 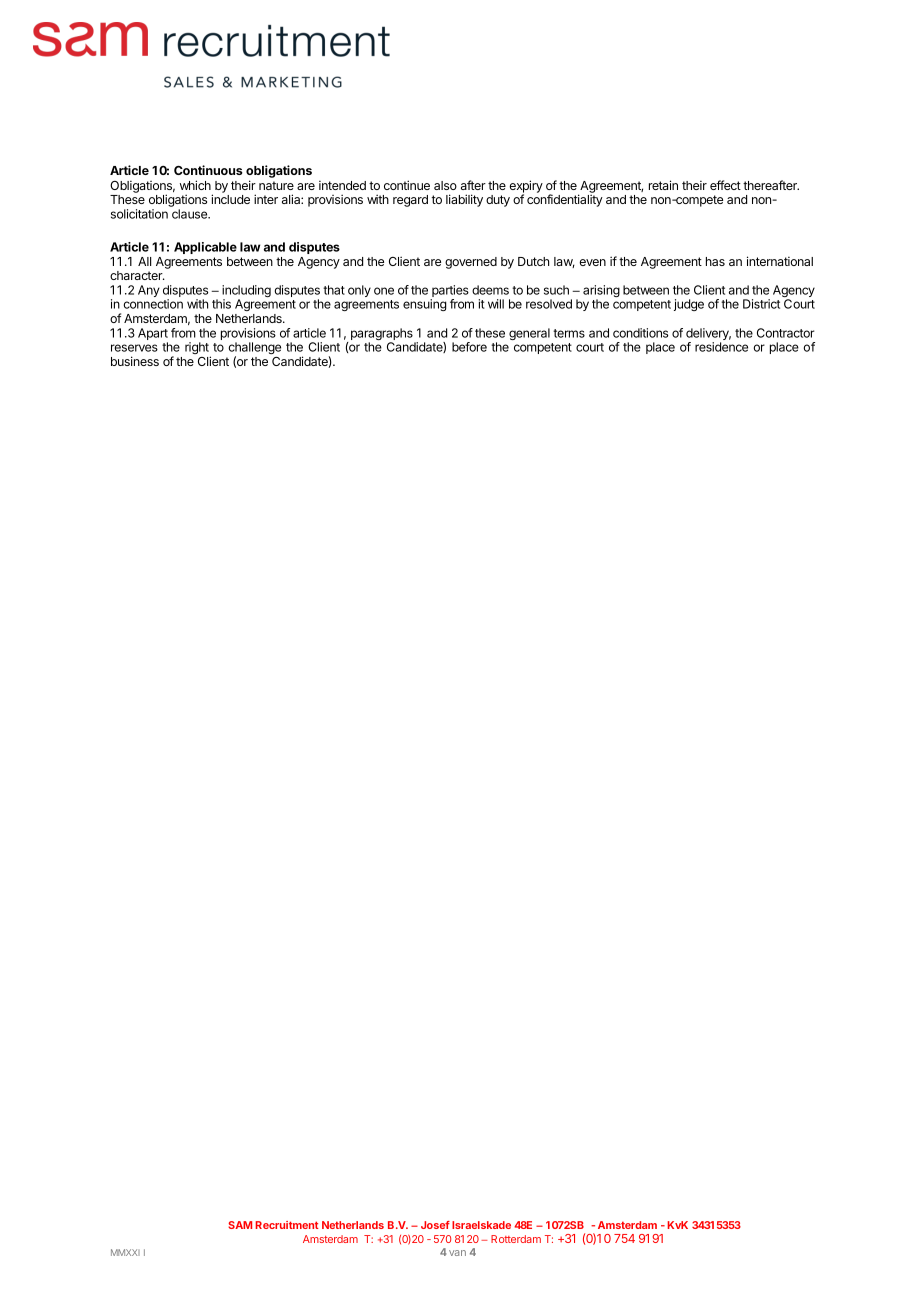 What do you see at coordinates (230, 199) in the image?
I see `include` at bounding box center [230, 199].
